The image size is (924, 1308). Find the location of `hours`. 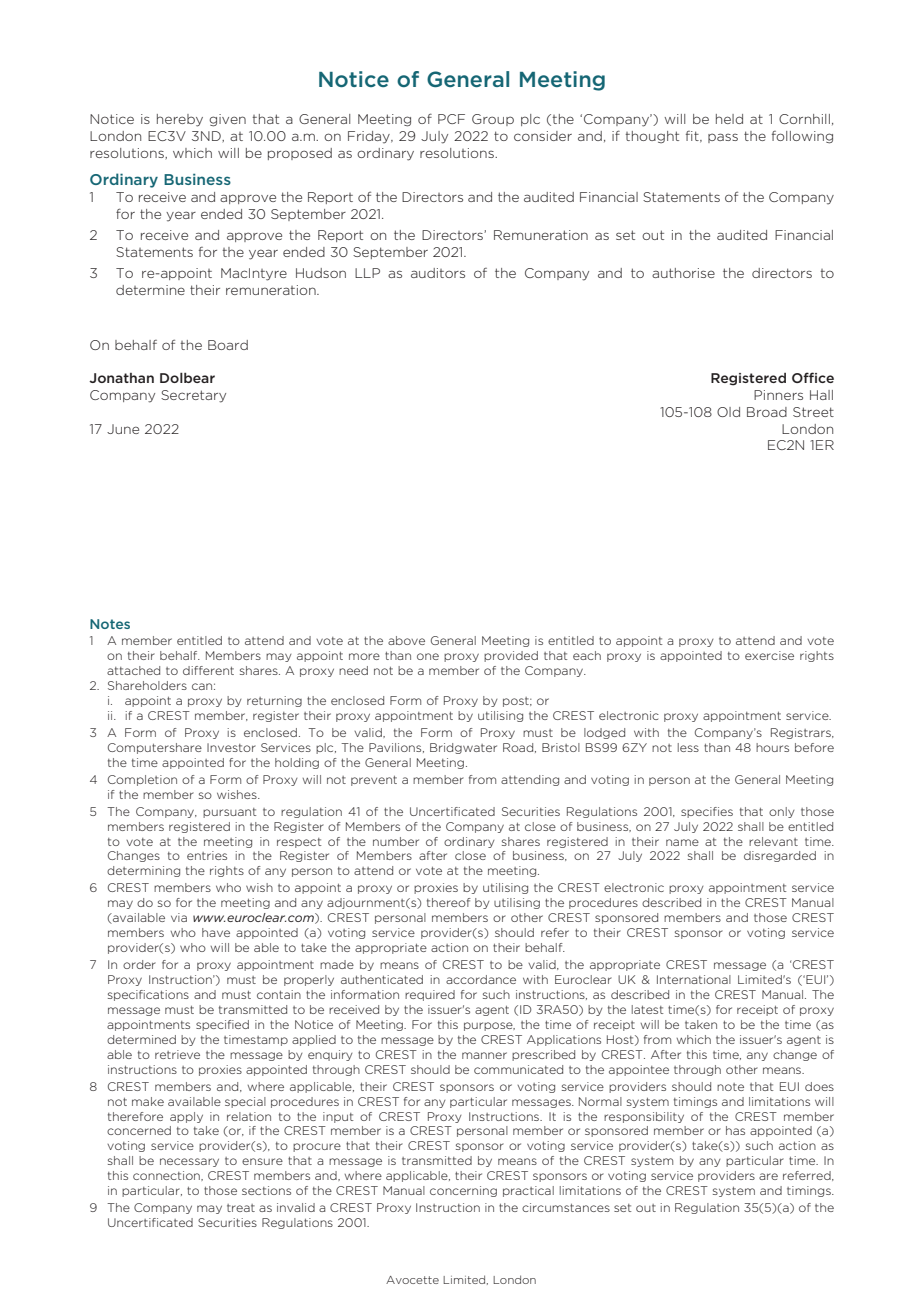

hours is located at coordinates (772, 747).
